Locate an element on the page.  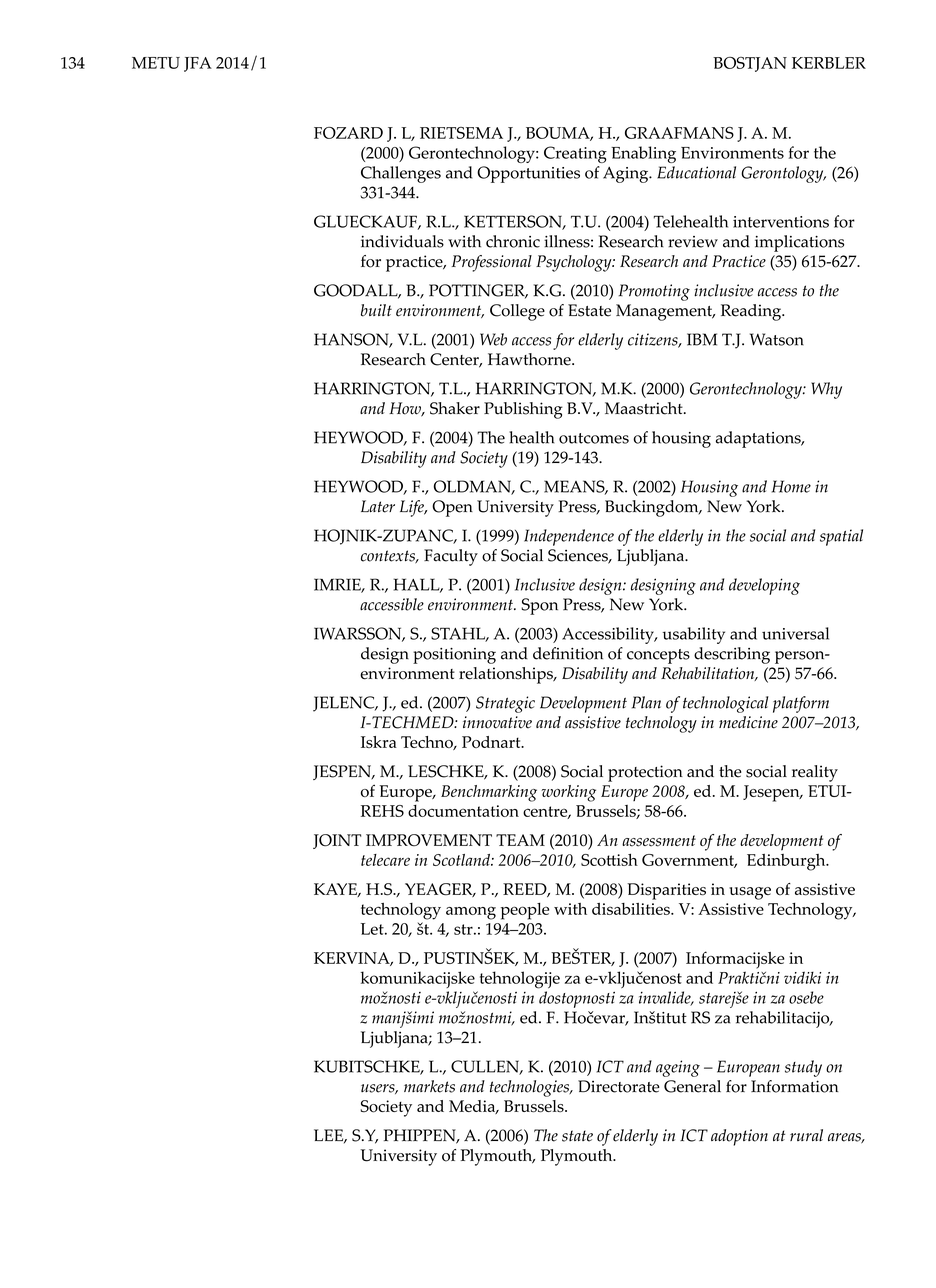
Directorate is located at coordinates (619, 1086).
